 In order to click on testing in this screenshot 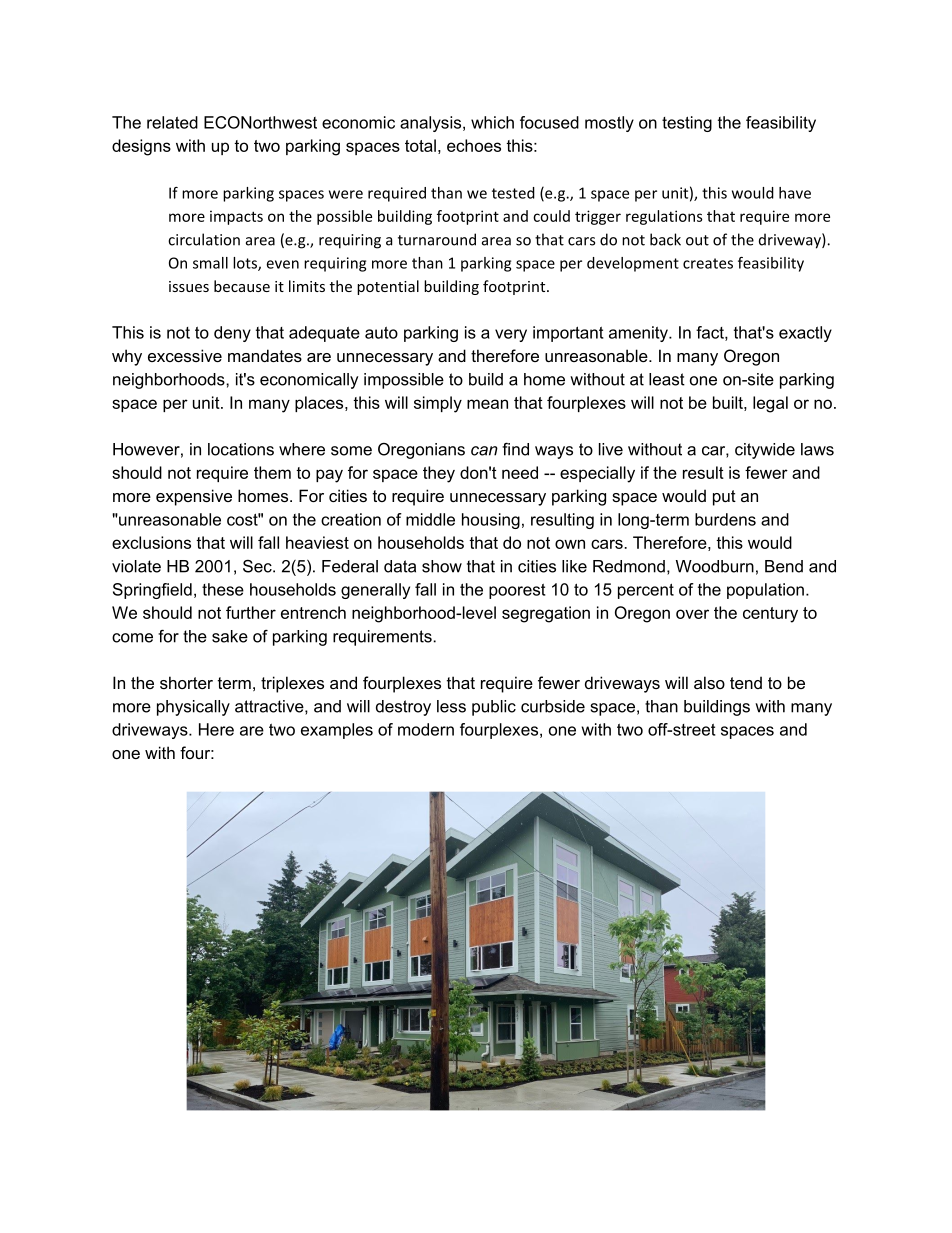, I will do `click(687, 124)`.
